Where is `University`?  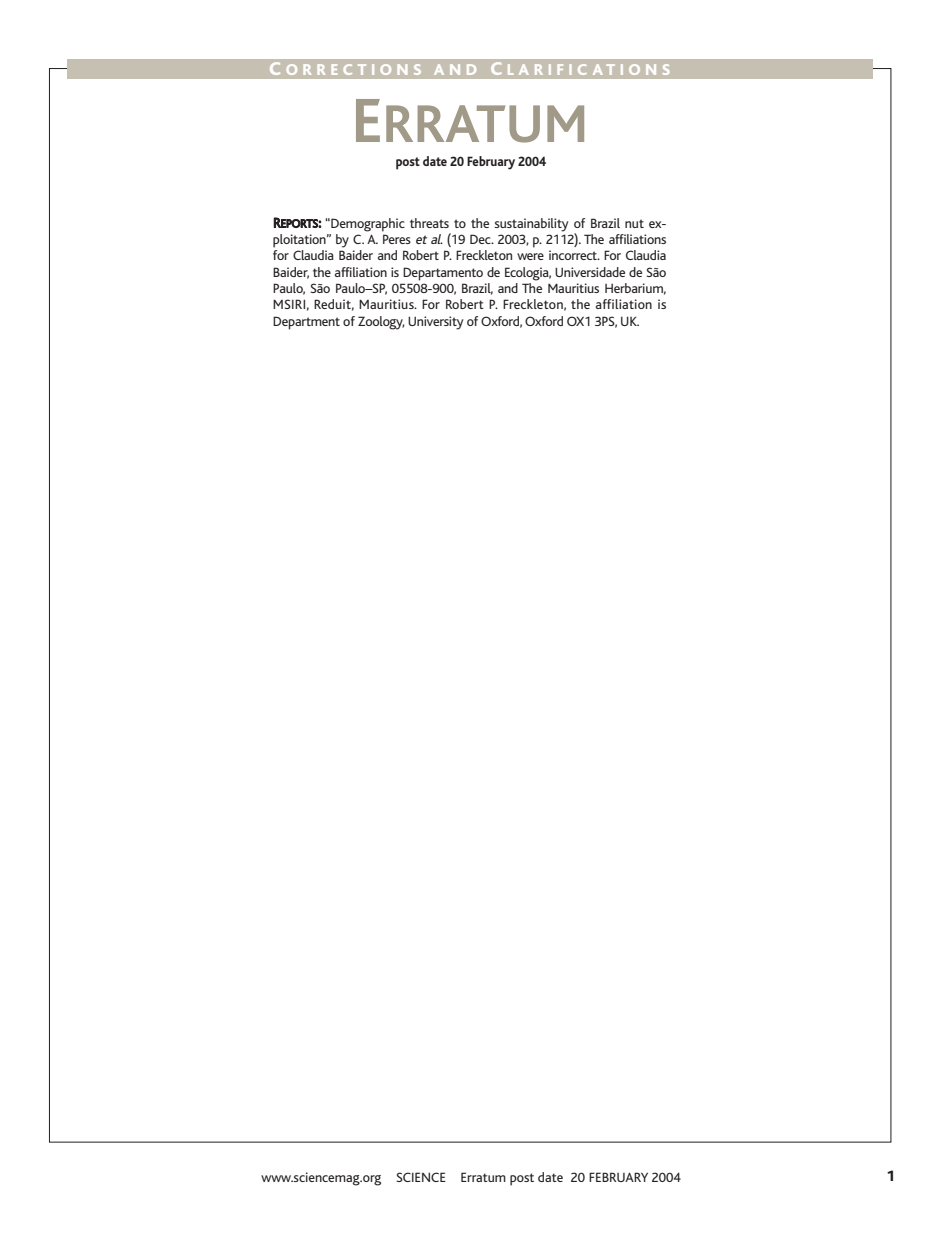 University is located at coordinates (435, 323).
